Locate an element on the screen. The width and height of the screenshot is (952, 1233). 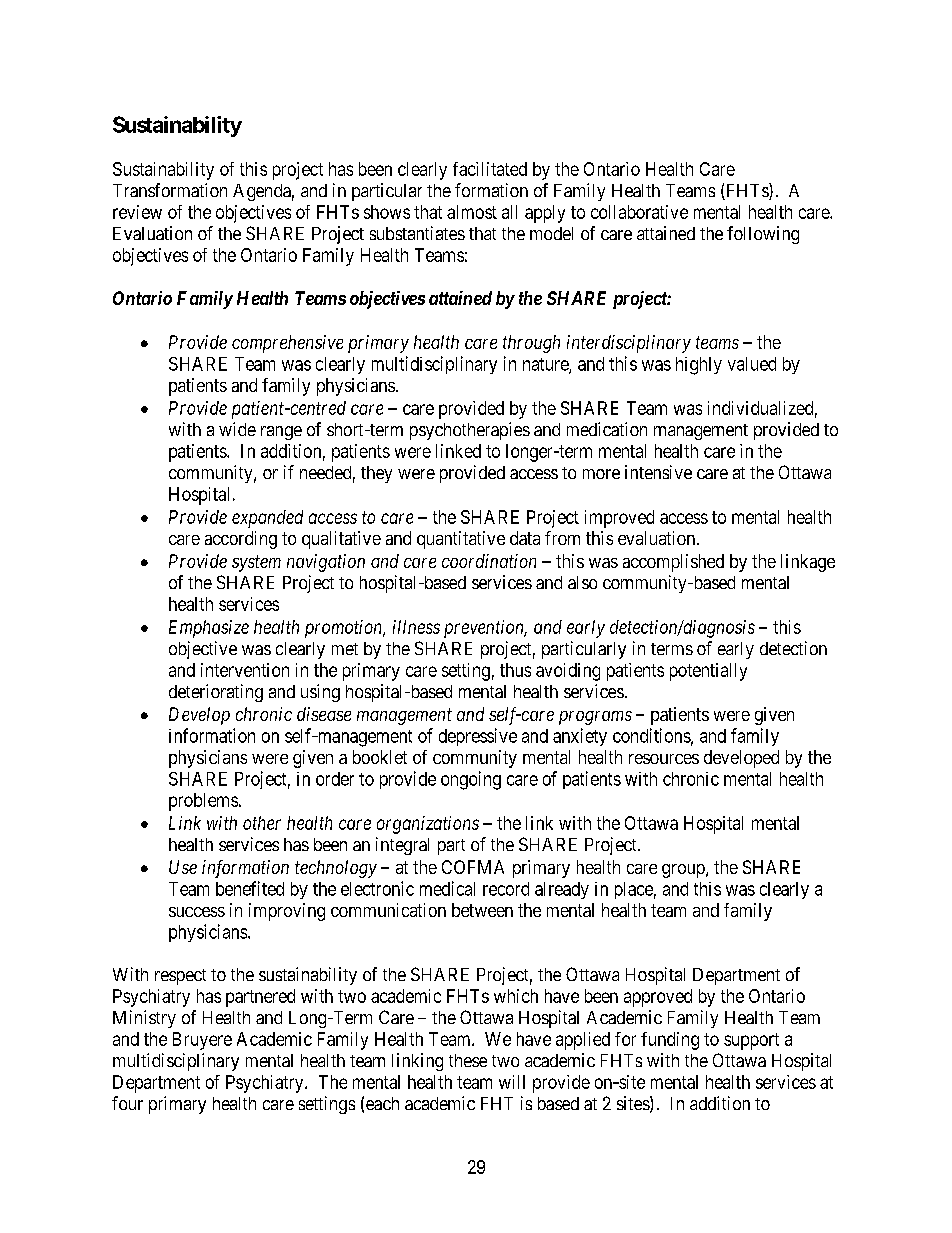
wide is located at coordinates (237, 429).
